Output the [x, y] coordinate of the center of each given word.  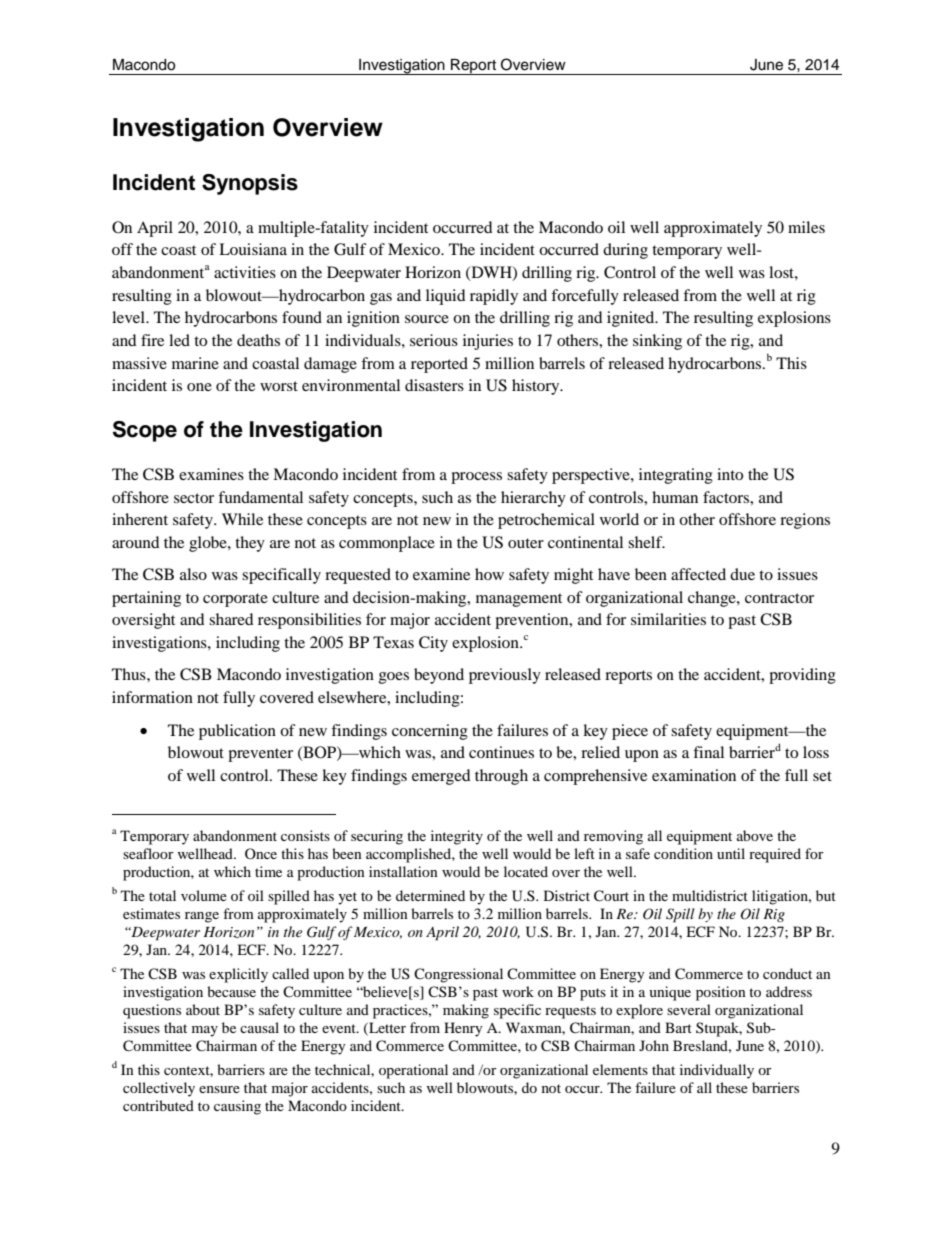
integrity [457, 837]
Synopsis [250, 184]
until [731, 853]
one [199, 387]
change [713, 599]
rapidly [494, 297]
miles [806, 227]
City [433, 644]
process [476, 478]
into [730, 474]
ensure [219, 1089]
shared [231, 619]
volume [204, 895]
